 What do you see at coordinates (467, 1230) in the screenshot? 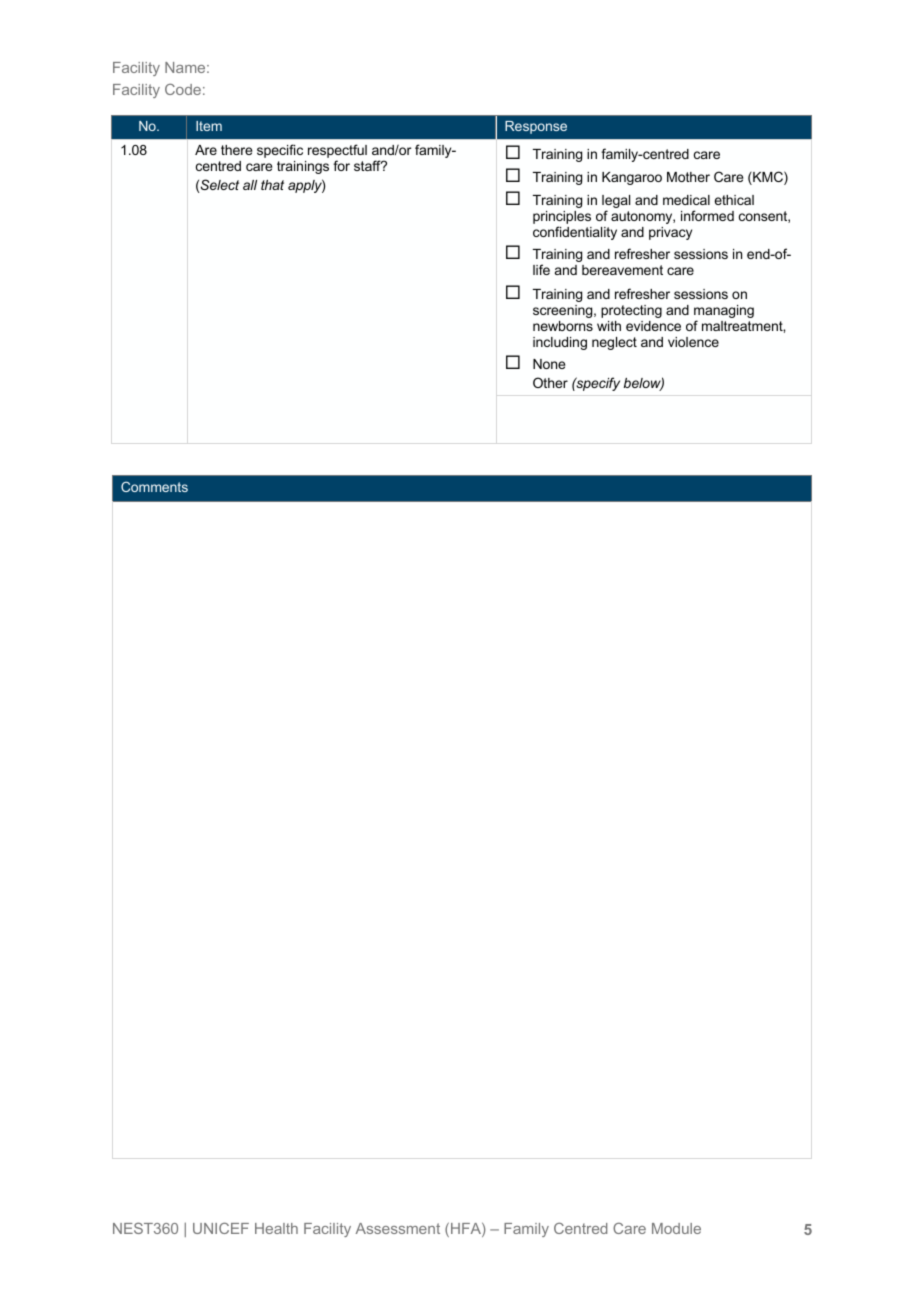
I see `HFA` at bounding box center [467, 1230].
